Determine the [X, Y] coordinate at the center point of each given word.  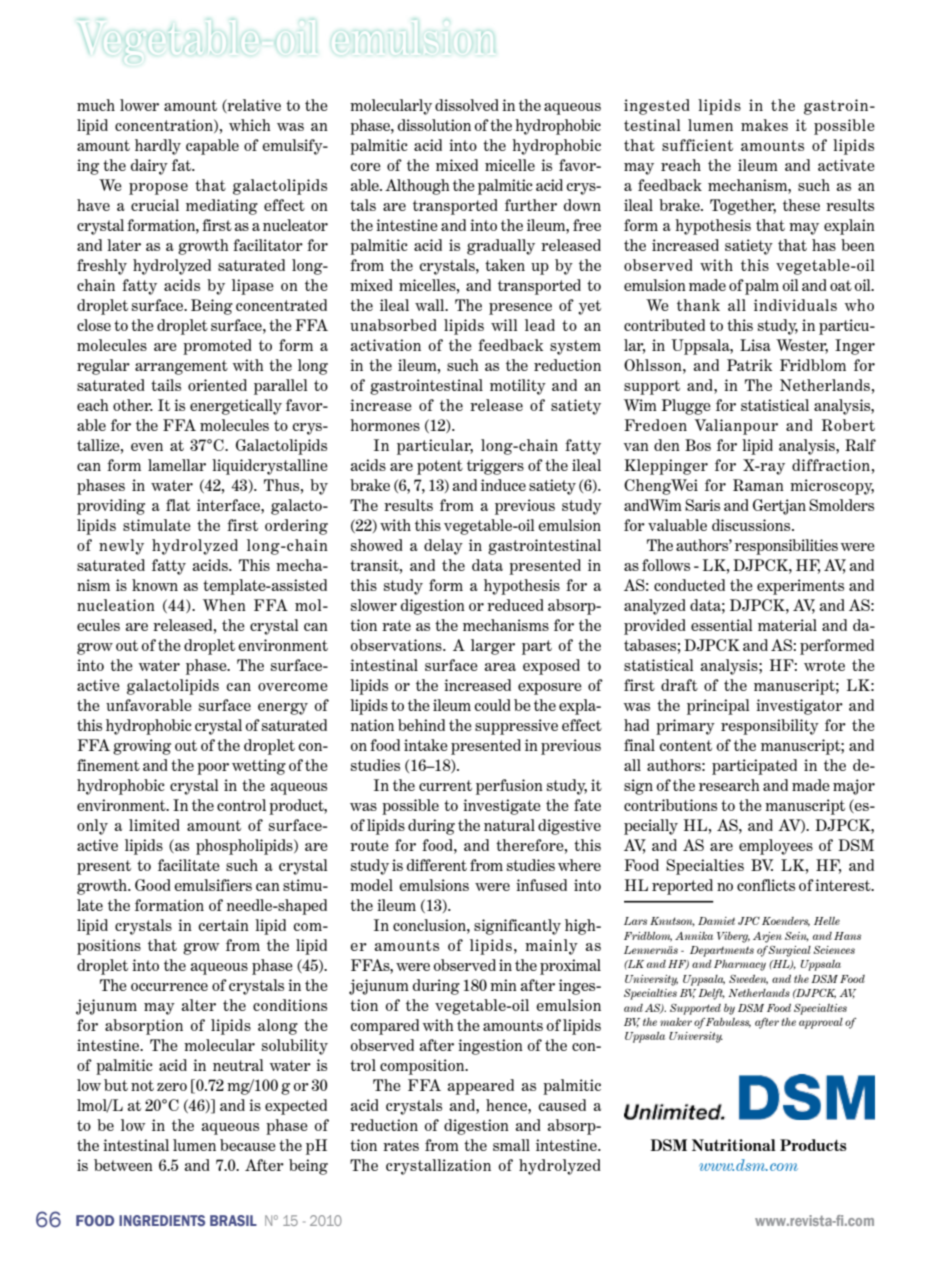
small [511, 1145]
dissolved [467, 105]
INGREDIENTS [162, 1220]
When [224, 605]
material [787, 625]
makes [764, 125]
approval [821, 1023]
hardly [158, 147]
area [500, 667]
